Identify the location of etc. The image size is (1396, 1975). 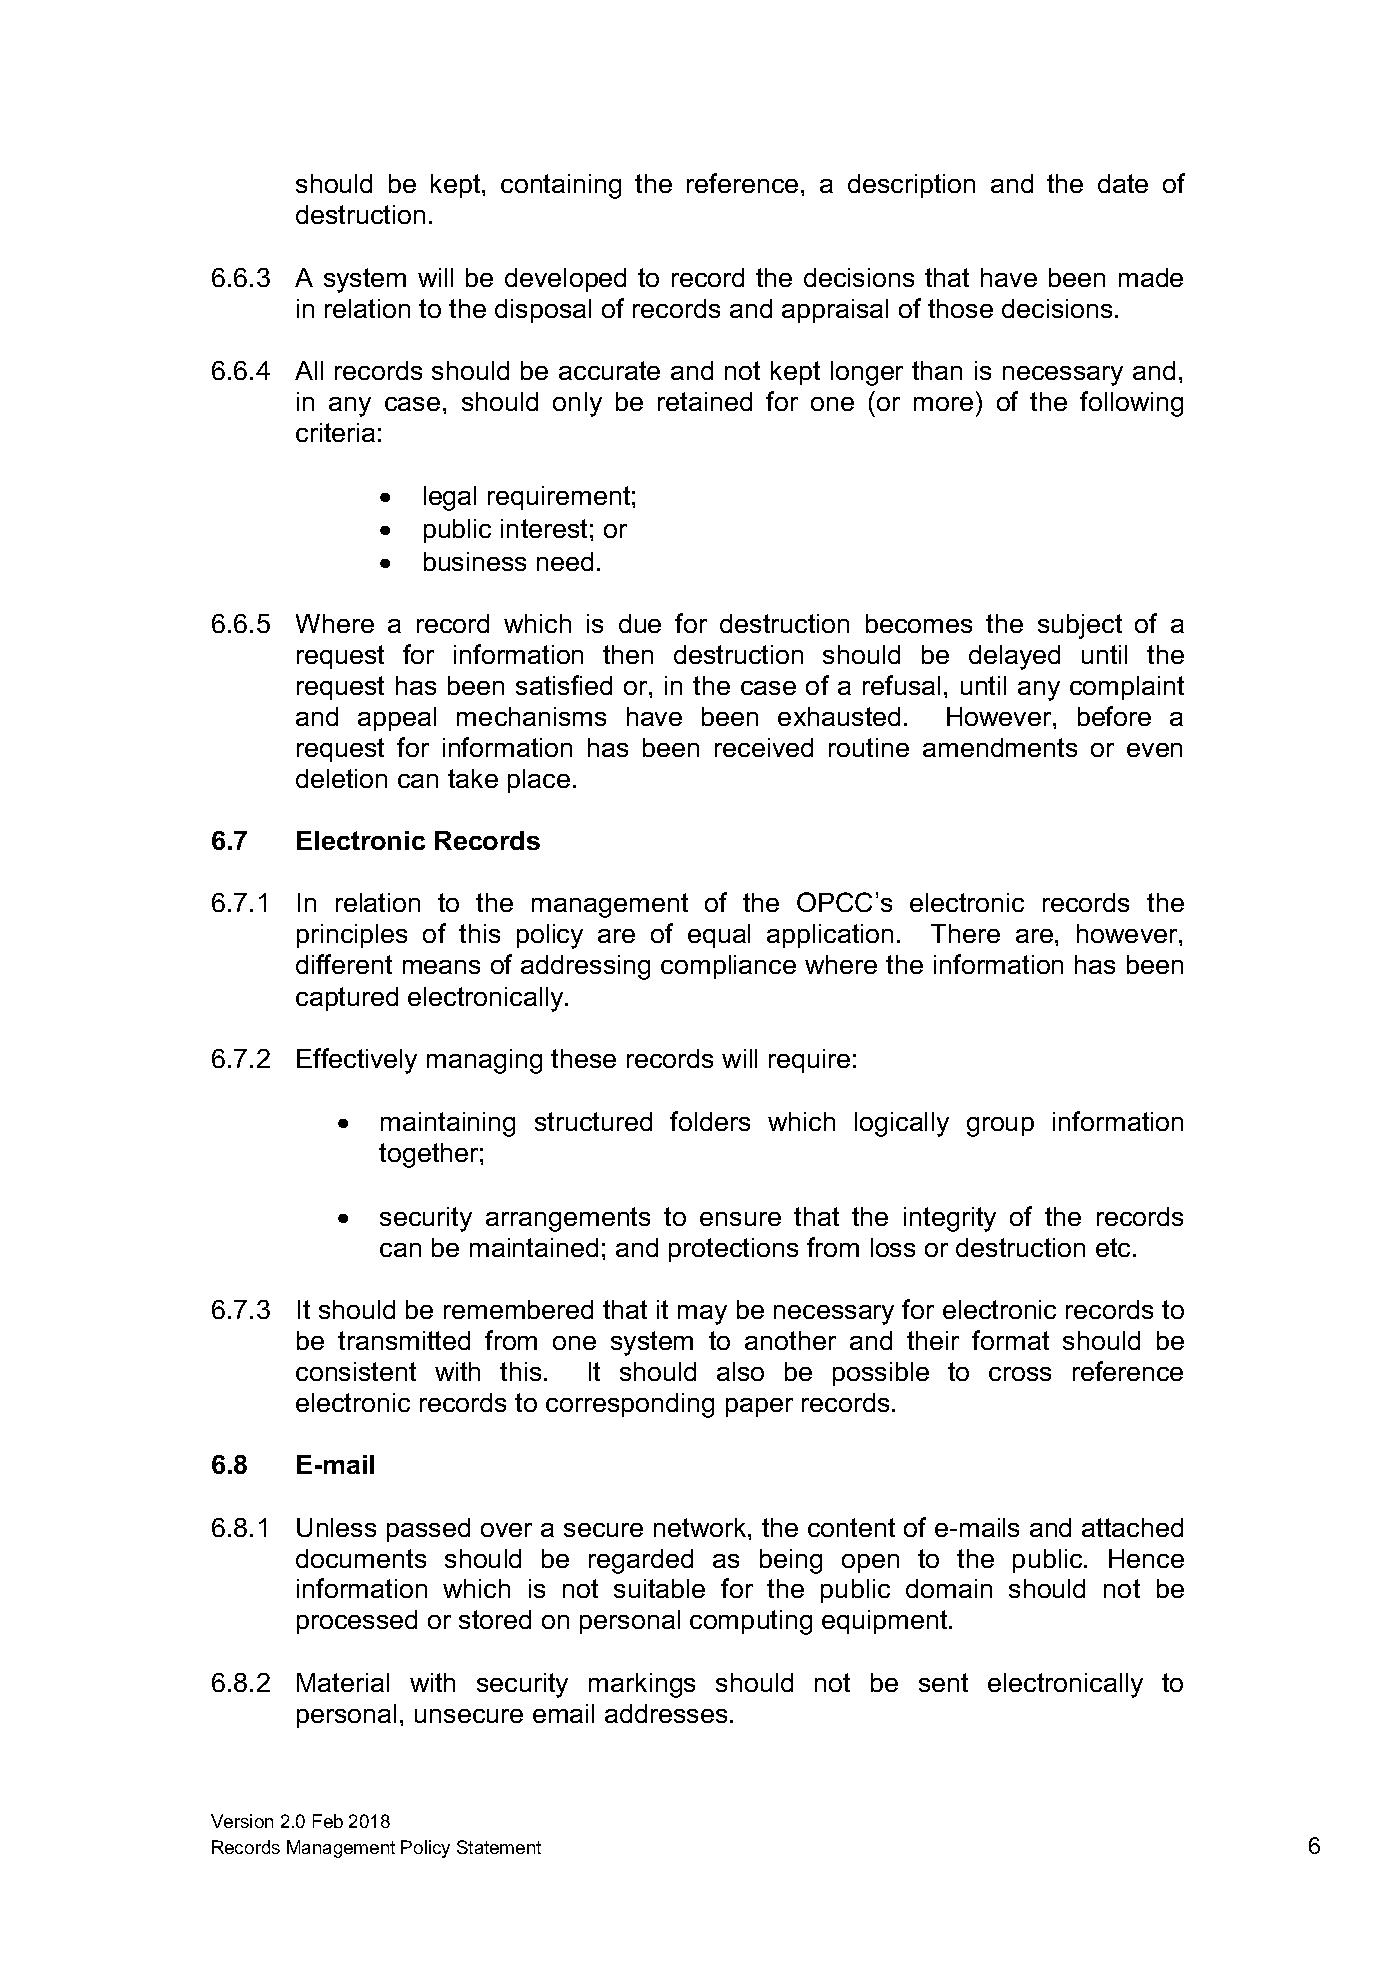
(1113, 1247).
